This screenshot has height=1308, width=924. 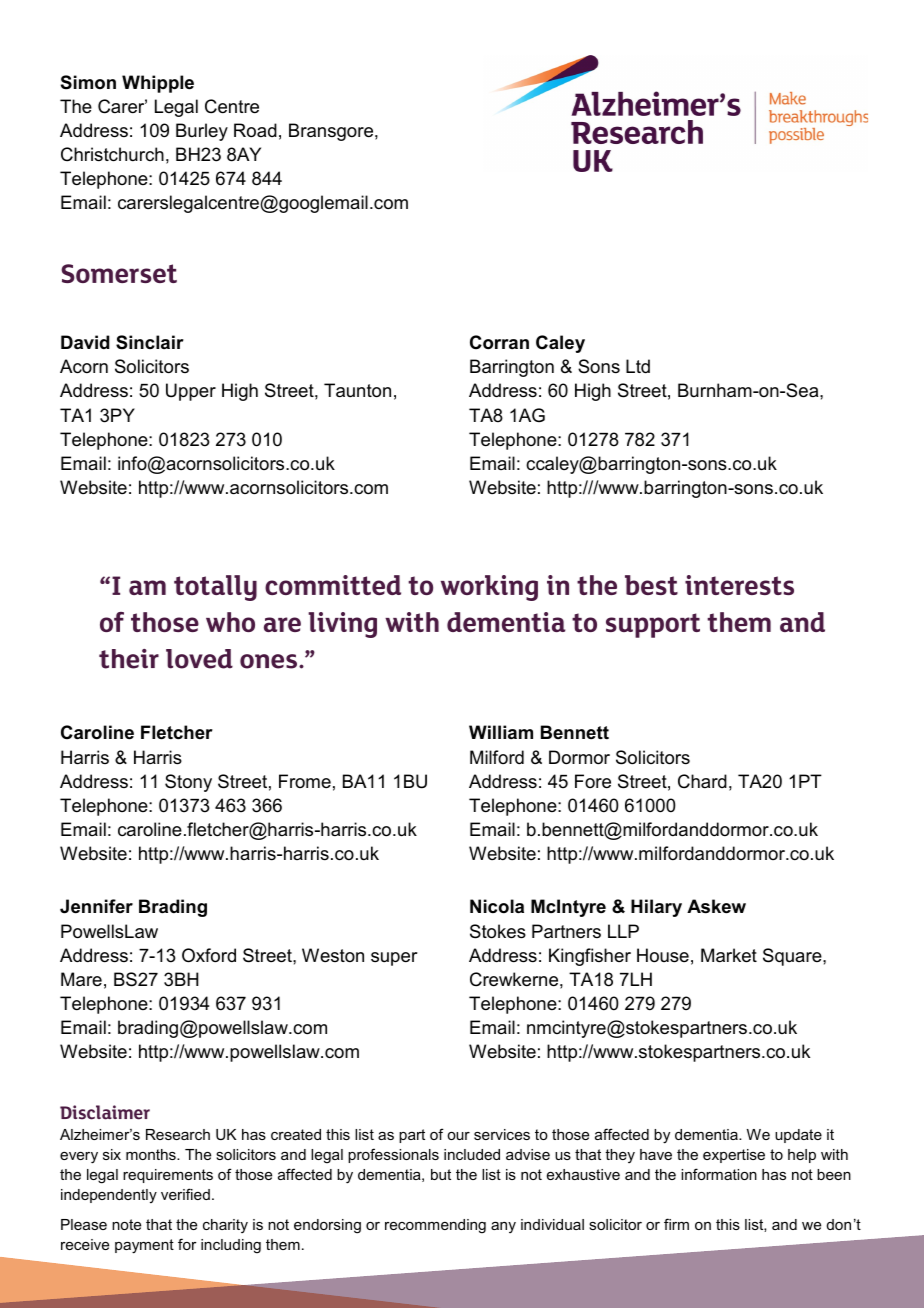 I want to click on Burley, so click(x=202, y=132).
